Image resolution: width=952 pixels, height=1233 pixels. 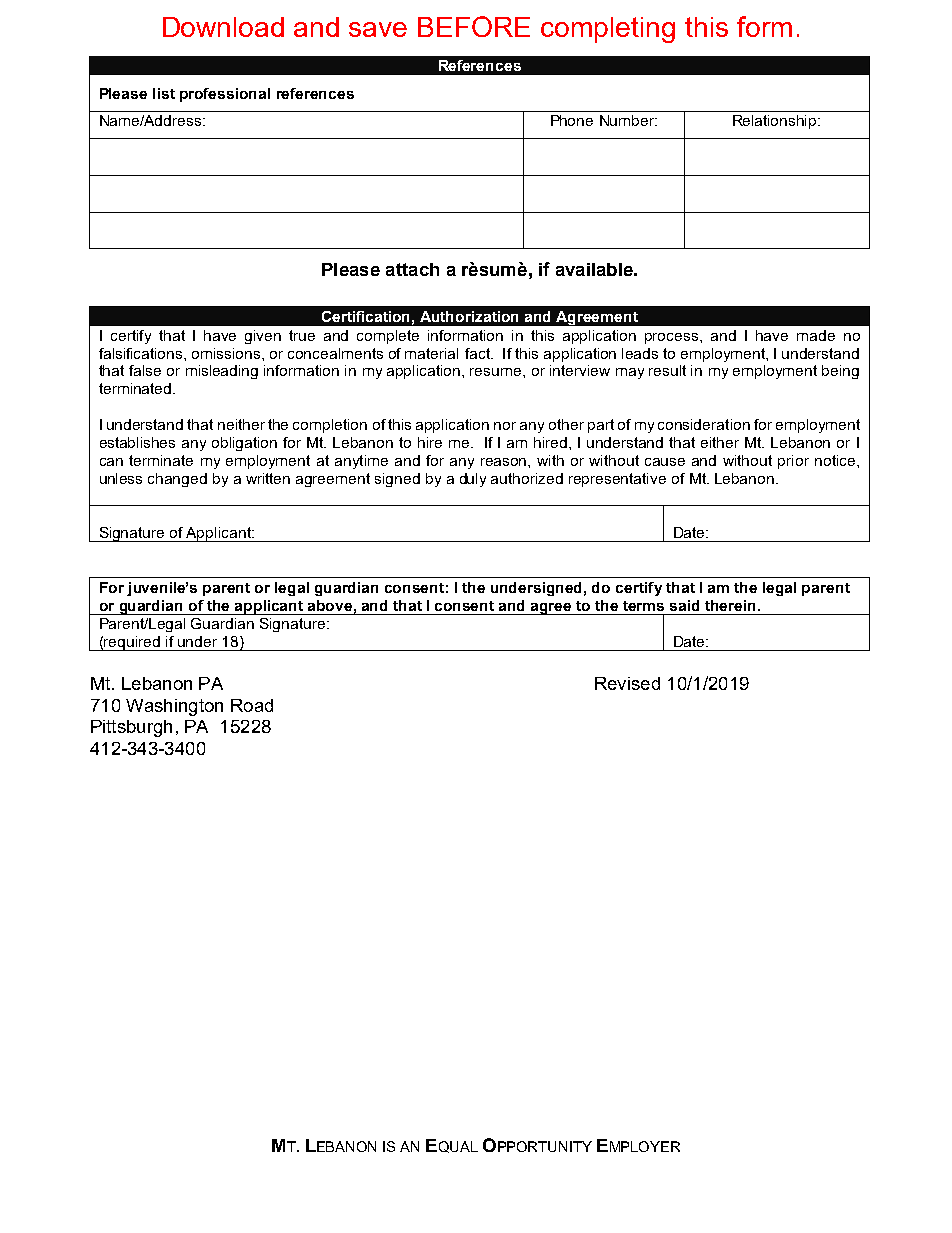 I want to click on required, so click(x=132, y=643).
